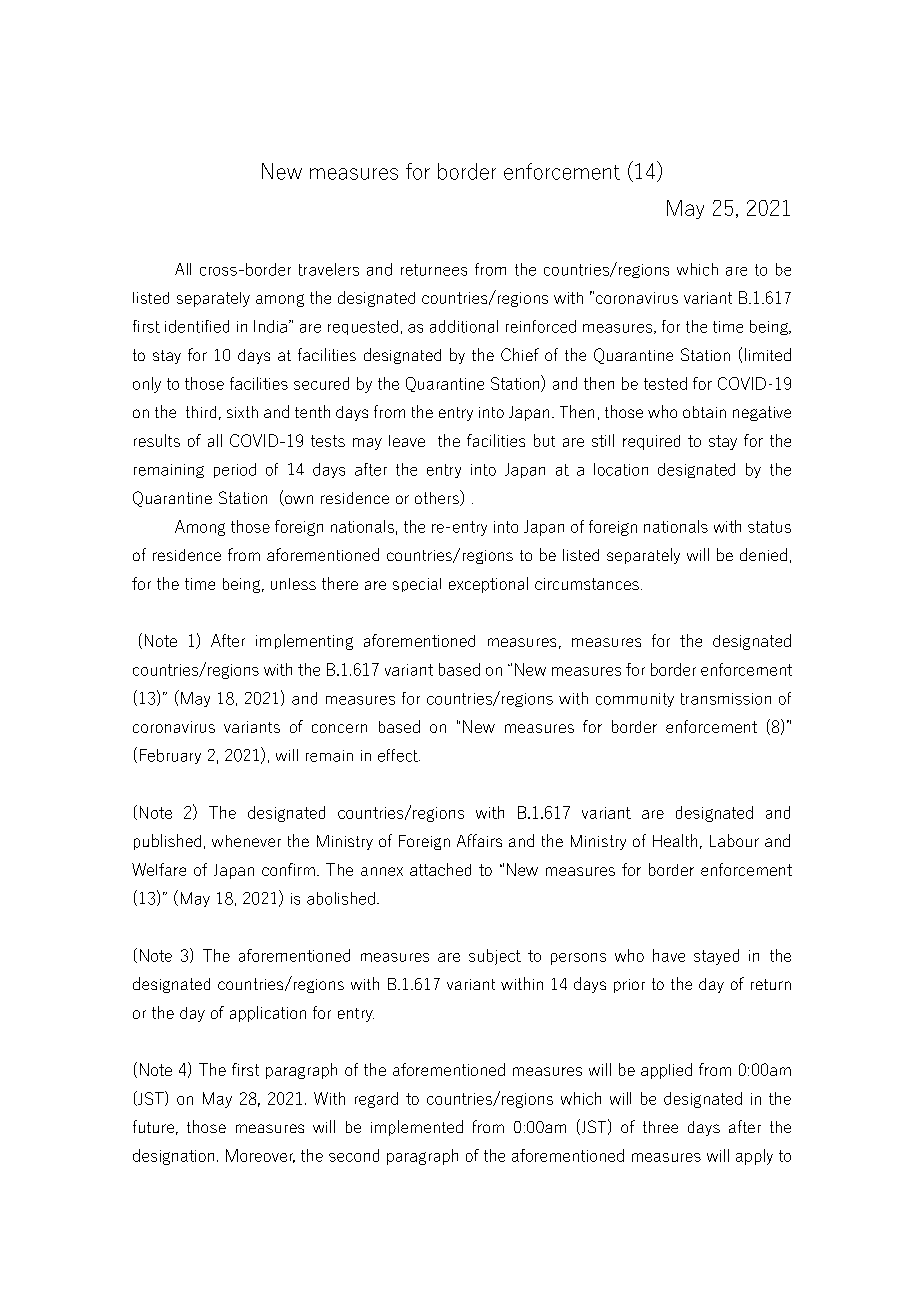 The width and height of the screenshot is (924, 1308). Describe the element at coordinates (417, 1128) in the screenshot. I see `implemented` at that location.
